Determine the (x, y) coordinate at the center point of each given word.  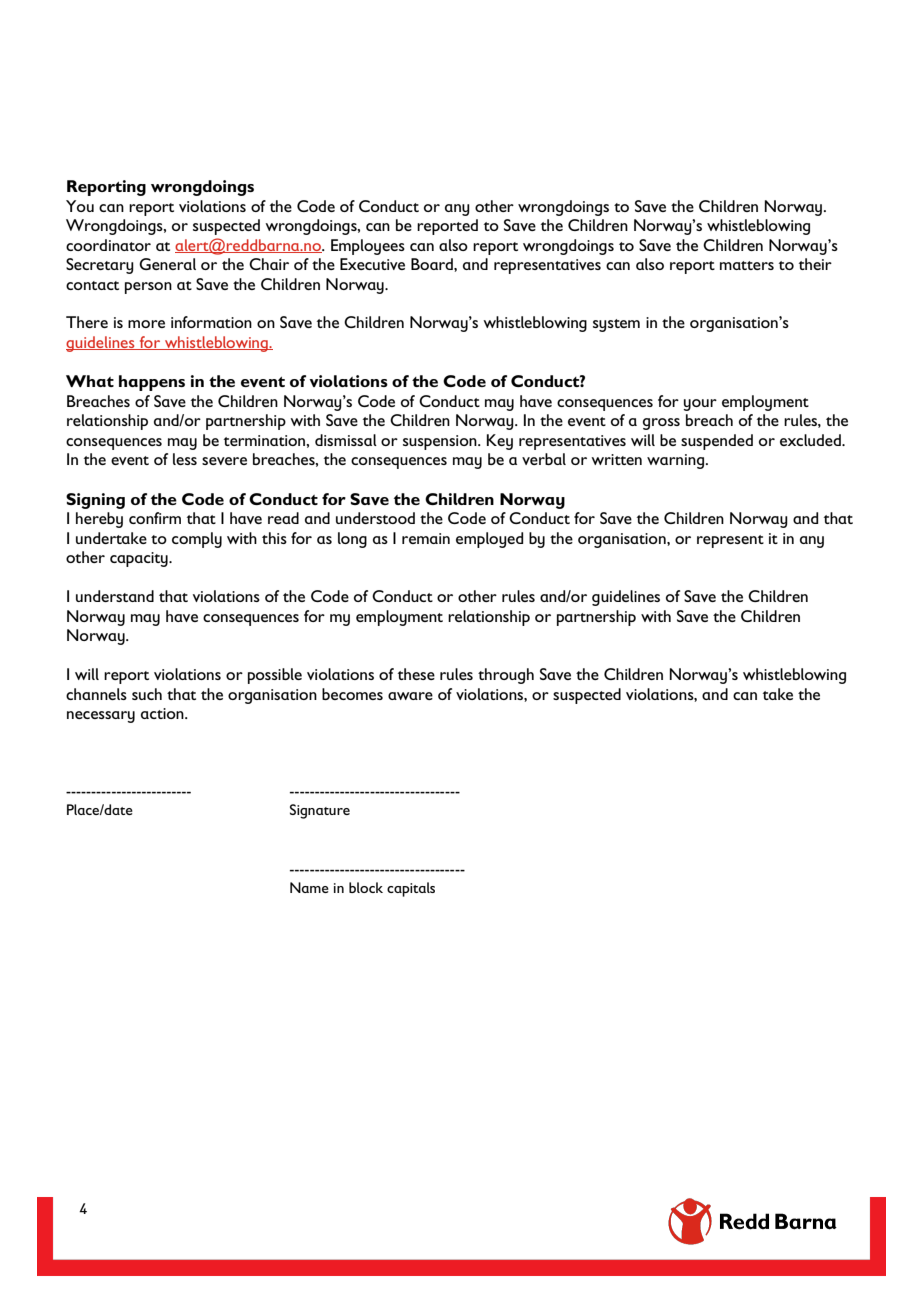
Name (309, 887)
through (506, 676)
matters (747, 265)
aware (410, 696)
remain (426, 538)
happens (152, 383)
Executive (372, 264)
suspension (441, 442)
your (700, 405)
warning (677, 461)
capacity (140, 559)
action (163, 713)
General (167, 264)
